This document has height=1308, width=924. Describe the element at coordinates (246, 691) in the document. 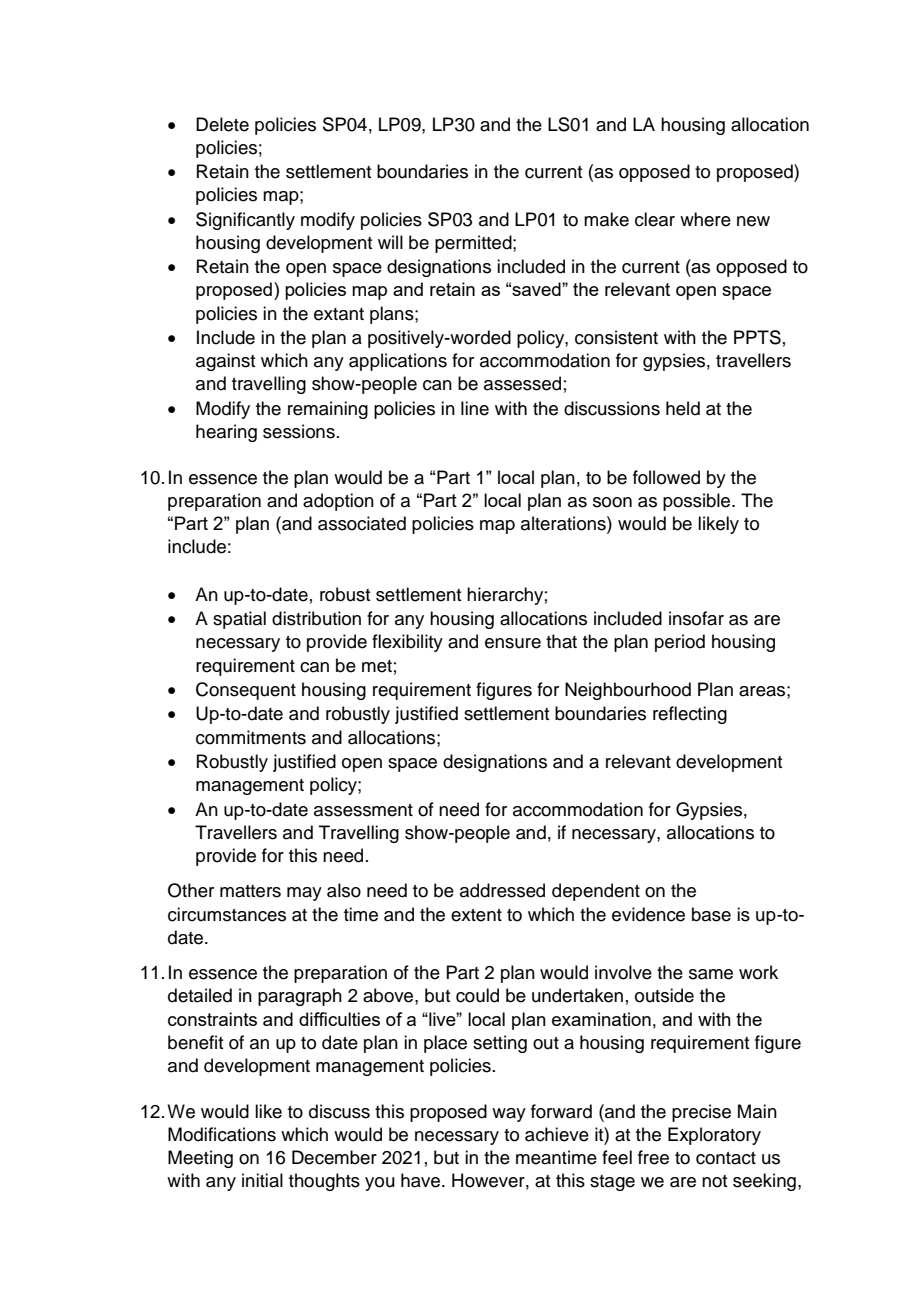

I see `Consequent` at that location.
